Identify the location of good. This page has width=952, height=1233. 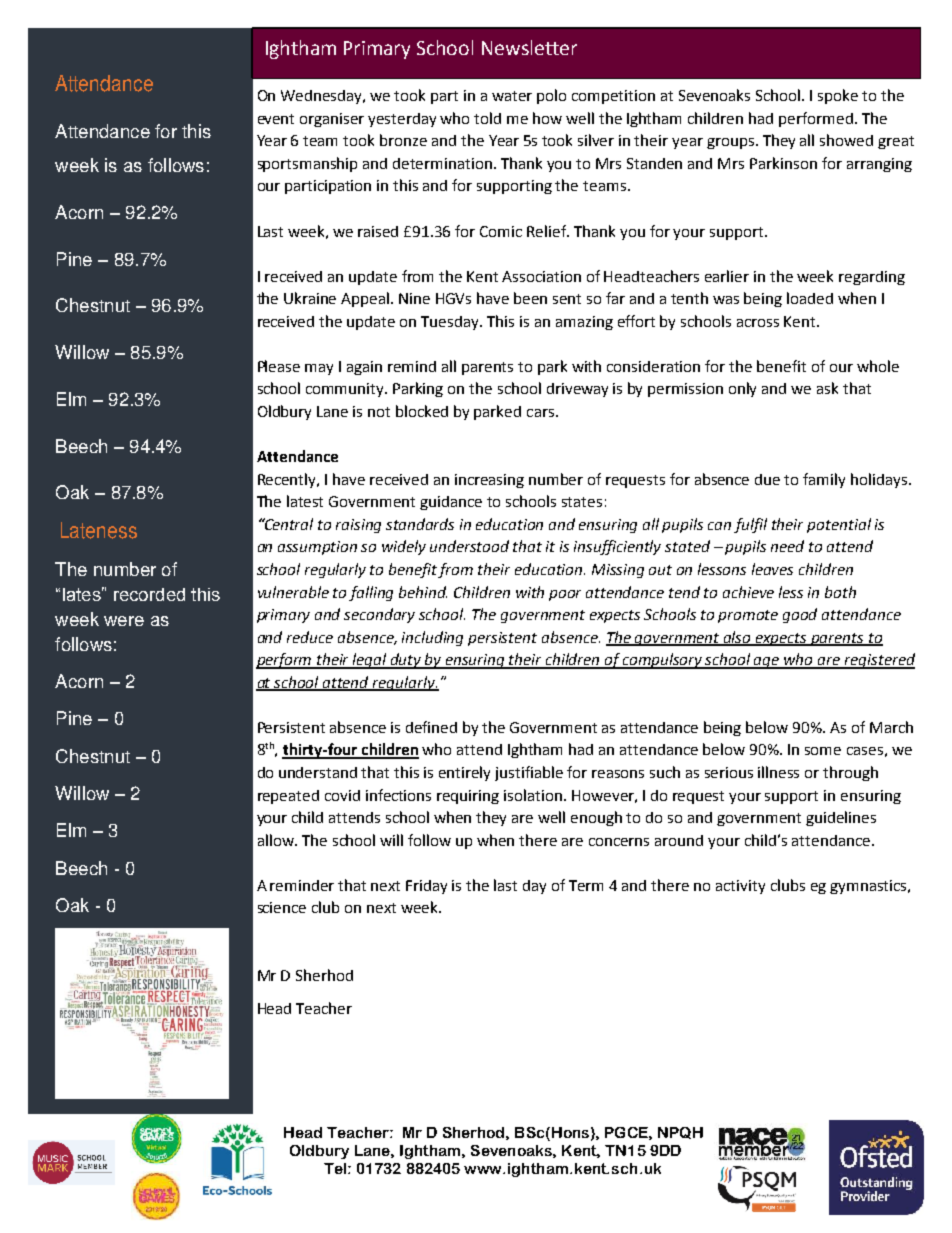
(800, 615).
